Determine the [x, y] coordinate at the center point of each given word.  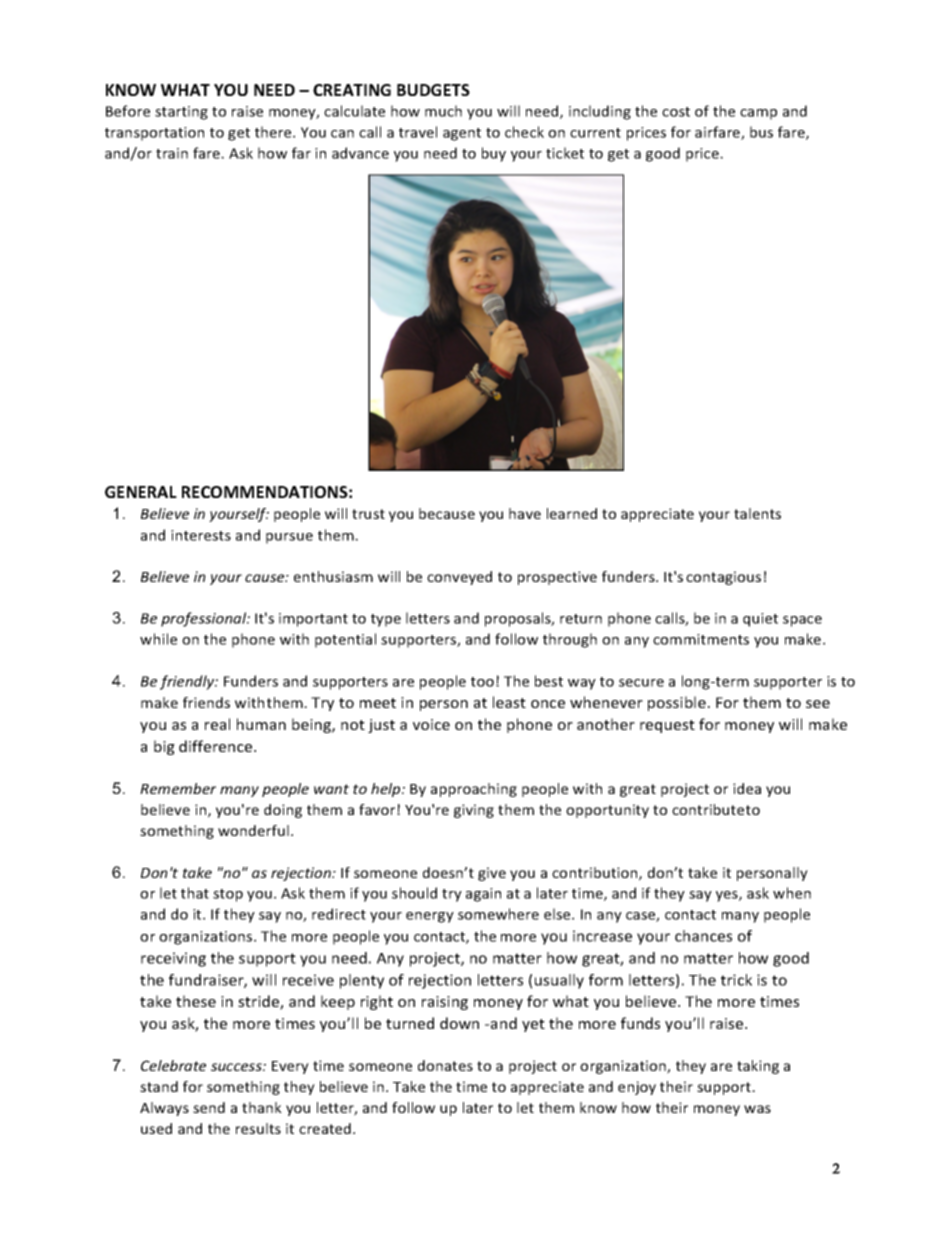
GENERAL [141, 492]
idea [747, 788]
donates [445, 1065]
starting [181, 113]
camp [758, 114]
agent [462, 134]
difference [217, 746]
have [525, 513]
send [209, 1107]
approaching [474, 790]
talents [757, 513]
